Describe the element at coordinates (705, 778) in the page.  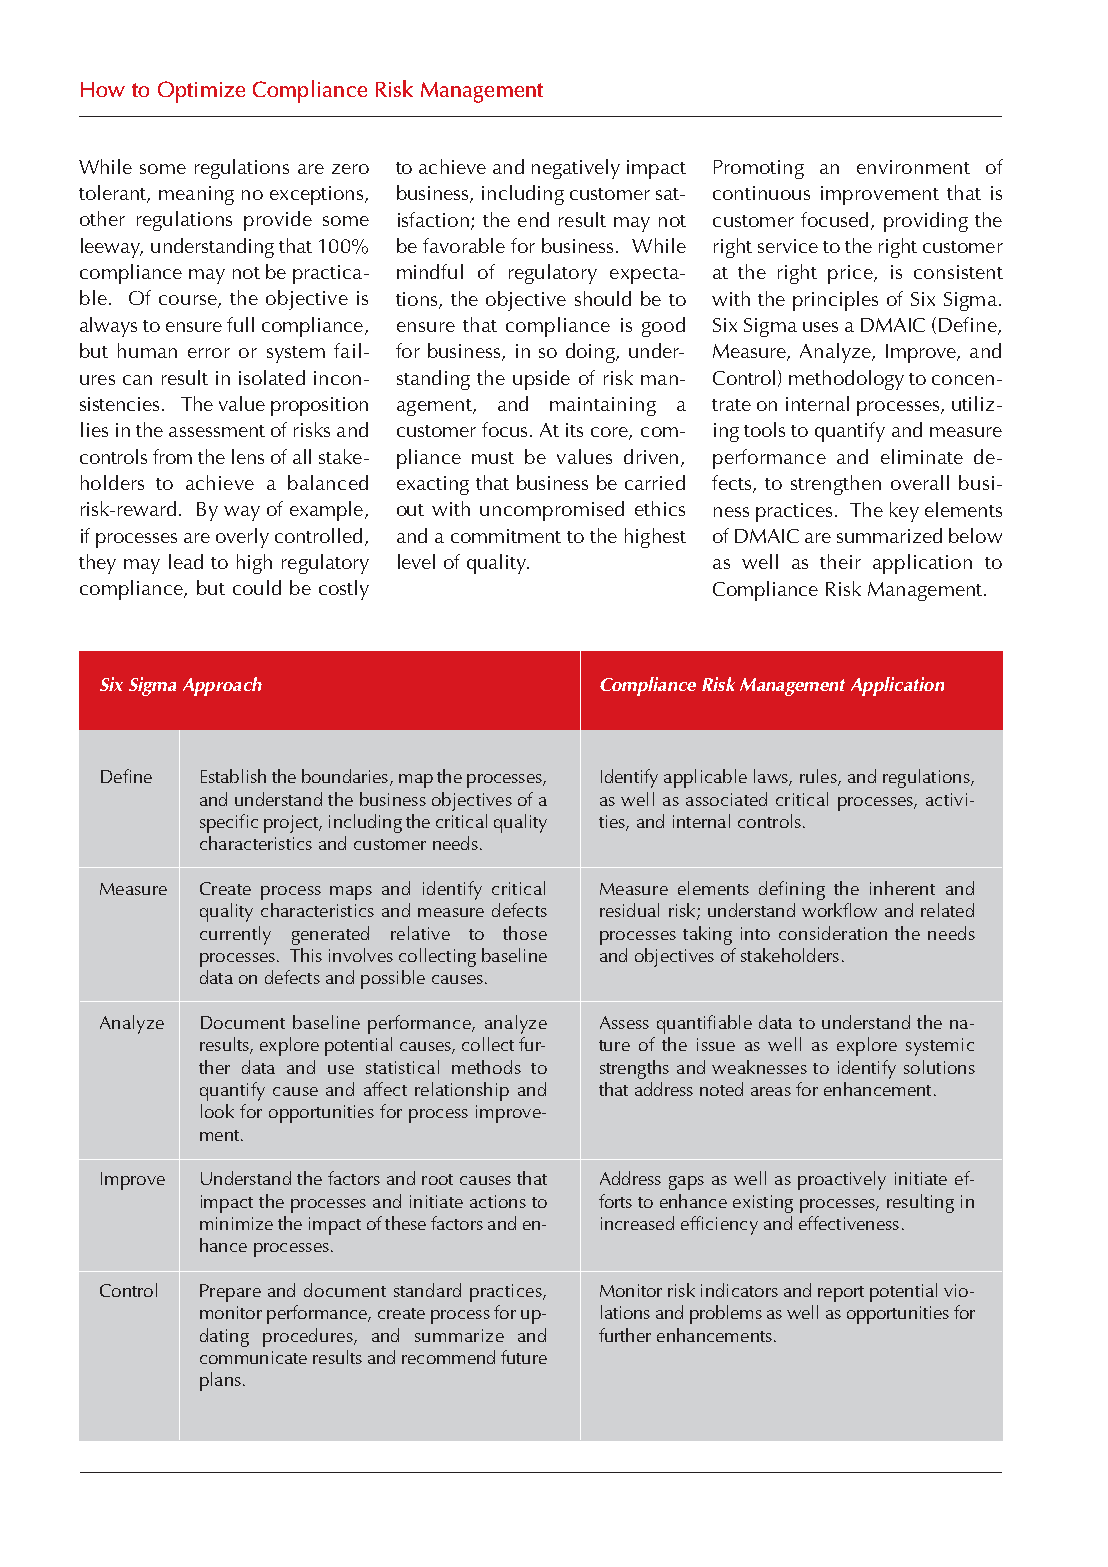
I see `applicable` at that location.
